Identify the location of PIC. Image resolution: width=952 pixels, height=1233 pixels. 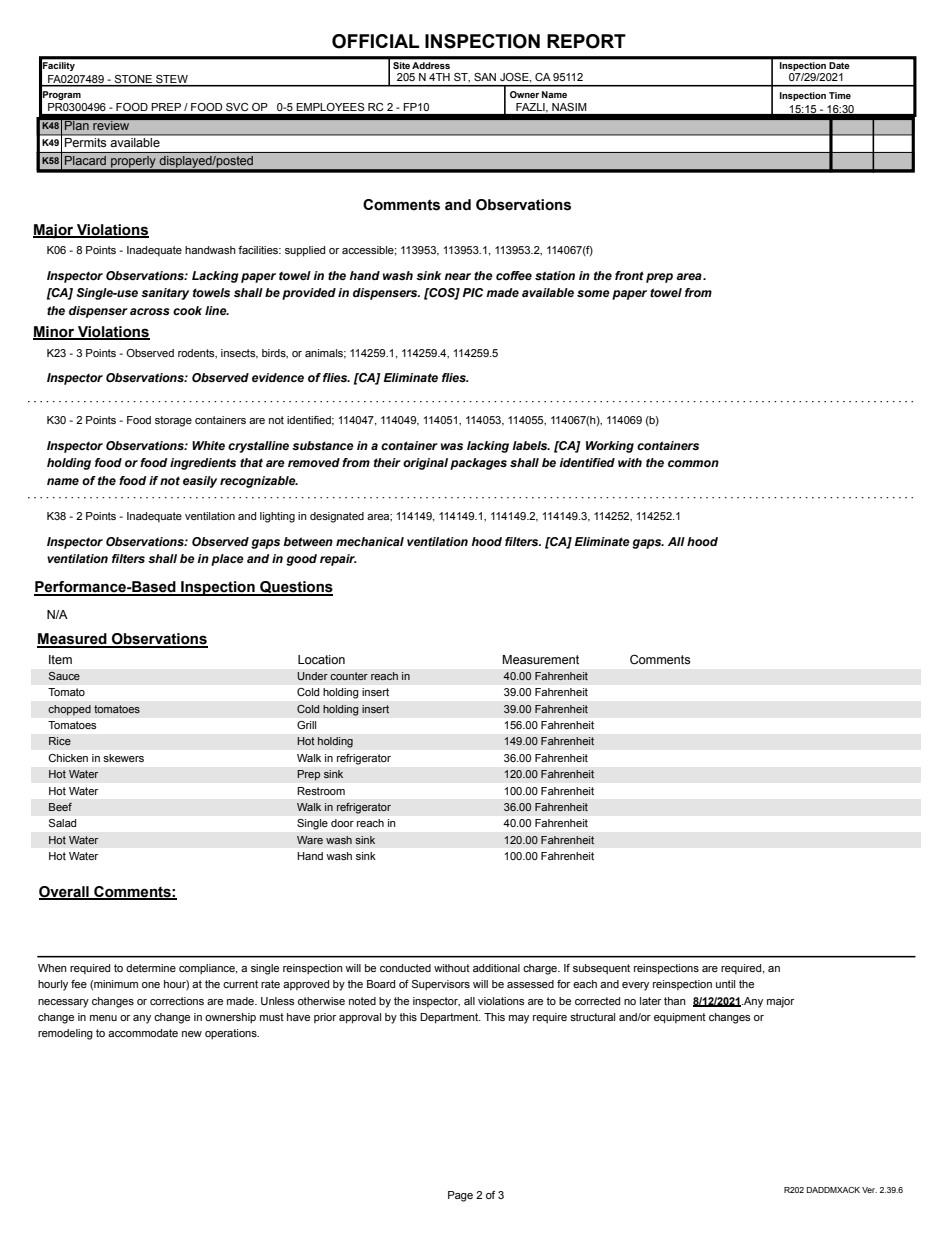
(473, 292).
